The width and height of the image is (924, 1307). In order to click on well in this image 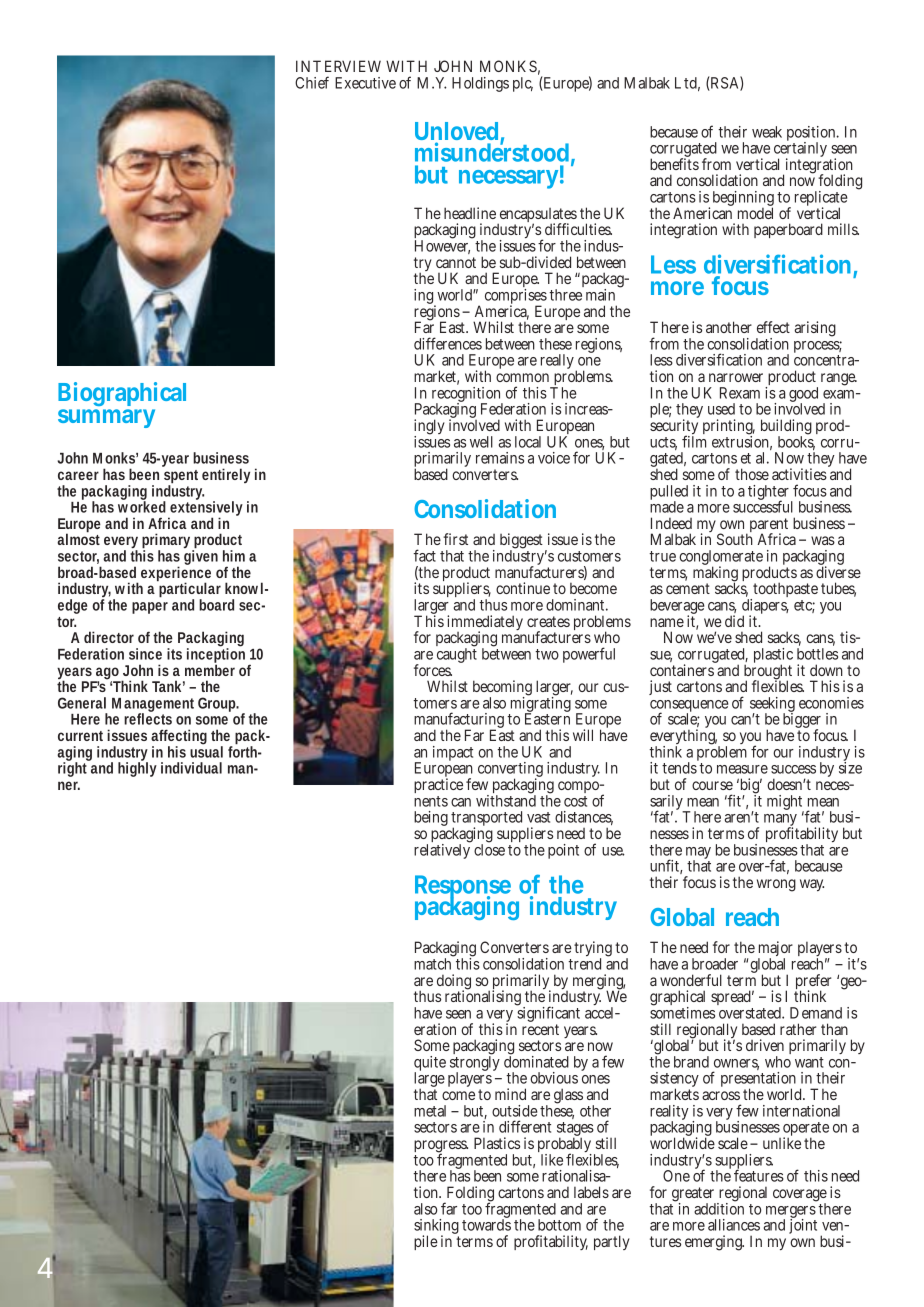, I will do `click(481, 442)`.
